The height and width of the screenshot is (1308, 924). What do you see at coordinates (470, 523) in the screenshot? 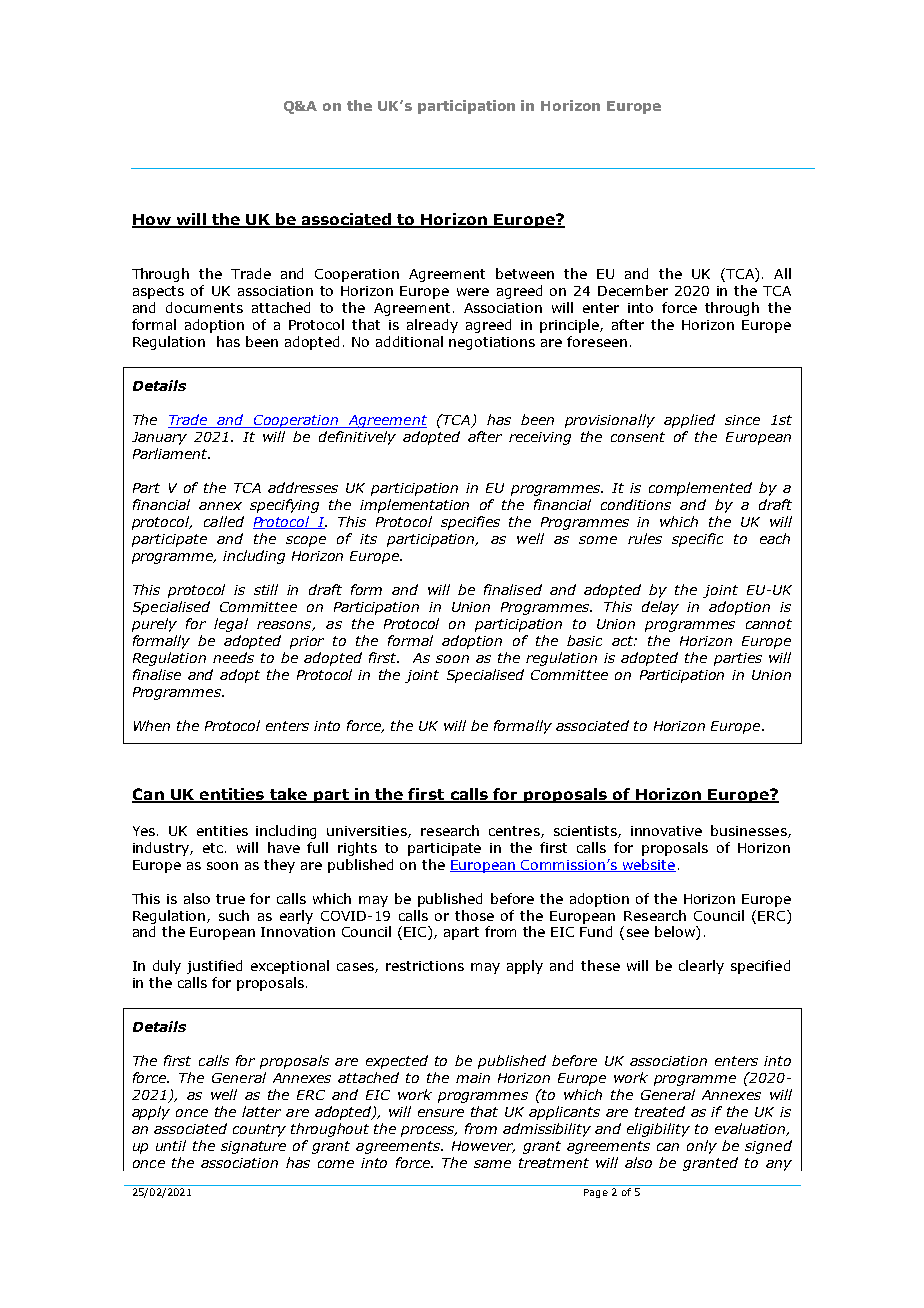
I see `specifies` at bounding box center [470, 523].
